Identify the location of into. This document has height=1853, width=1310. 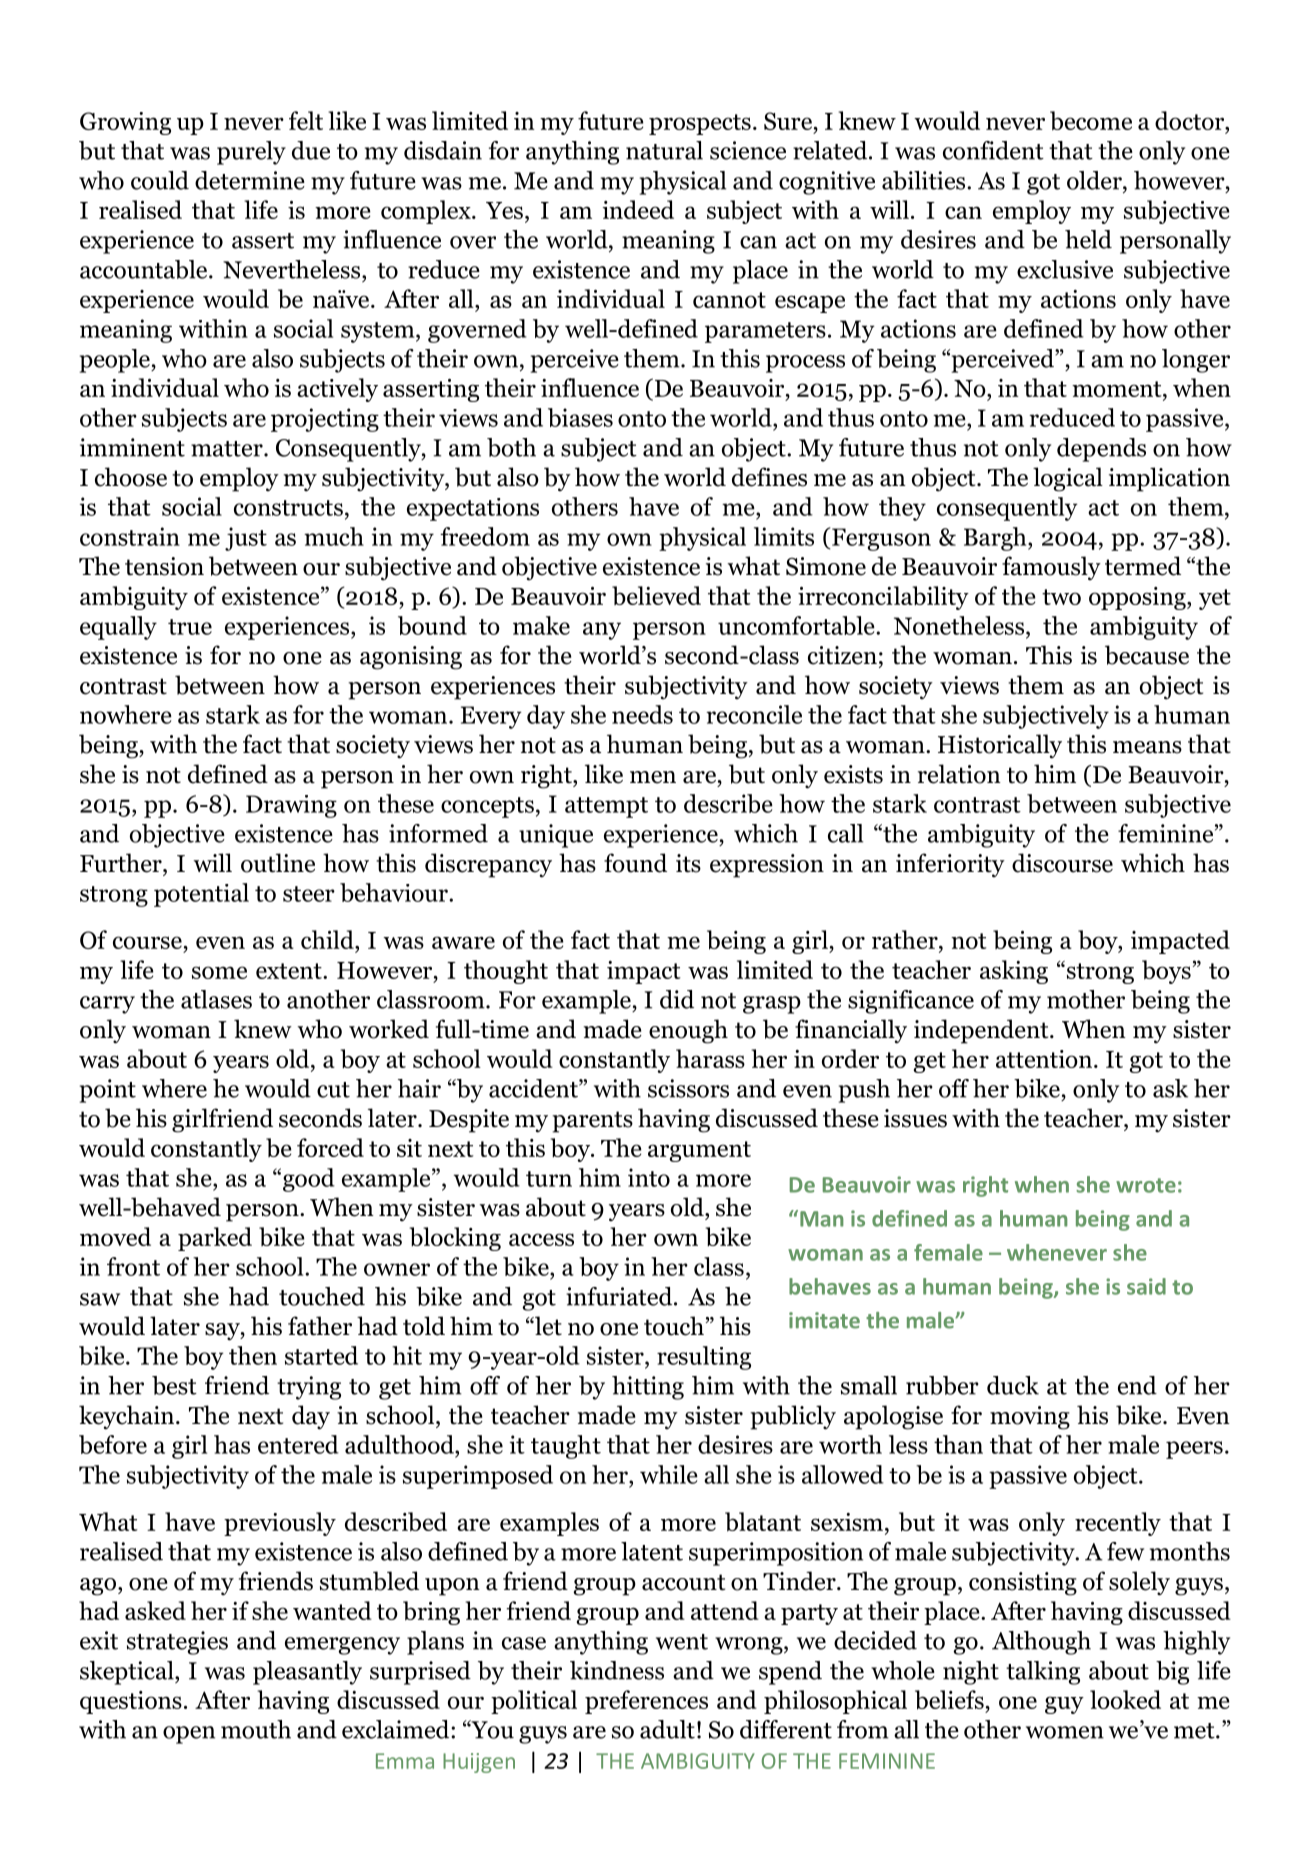
(649, 1177).
